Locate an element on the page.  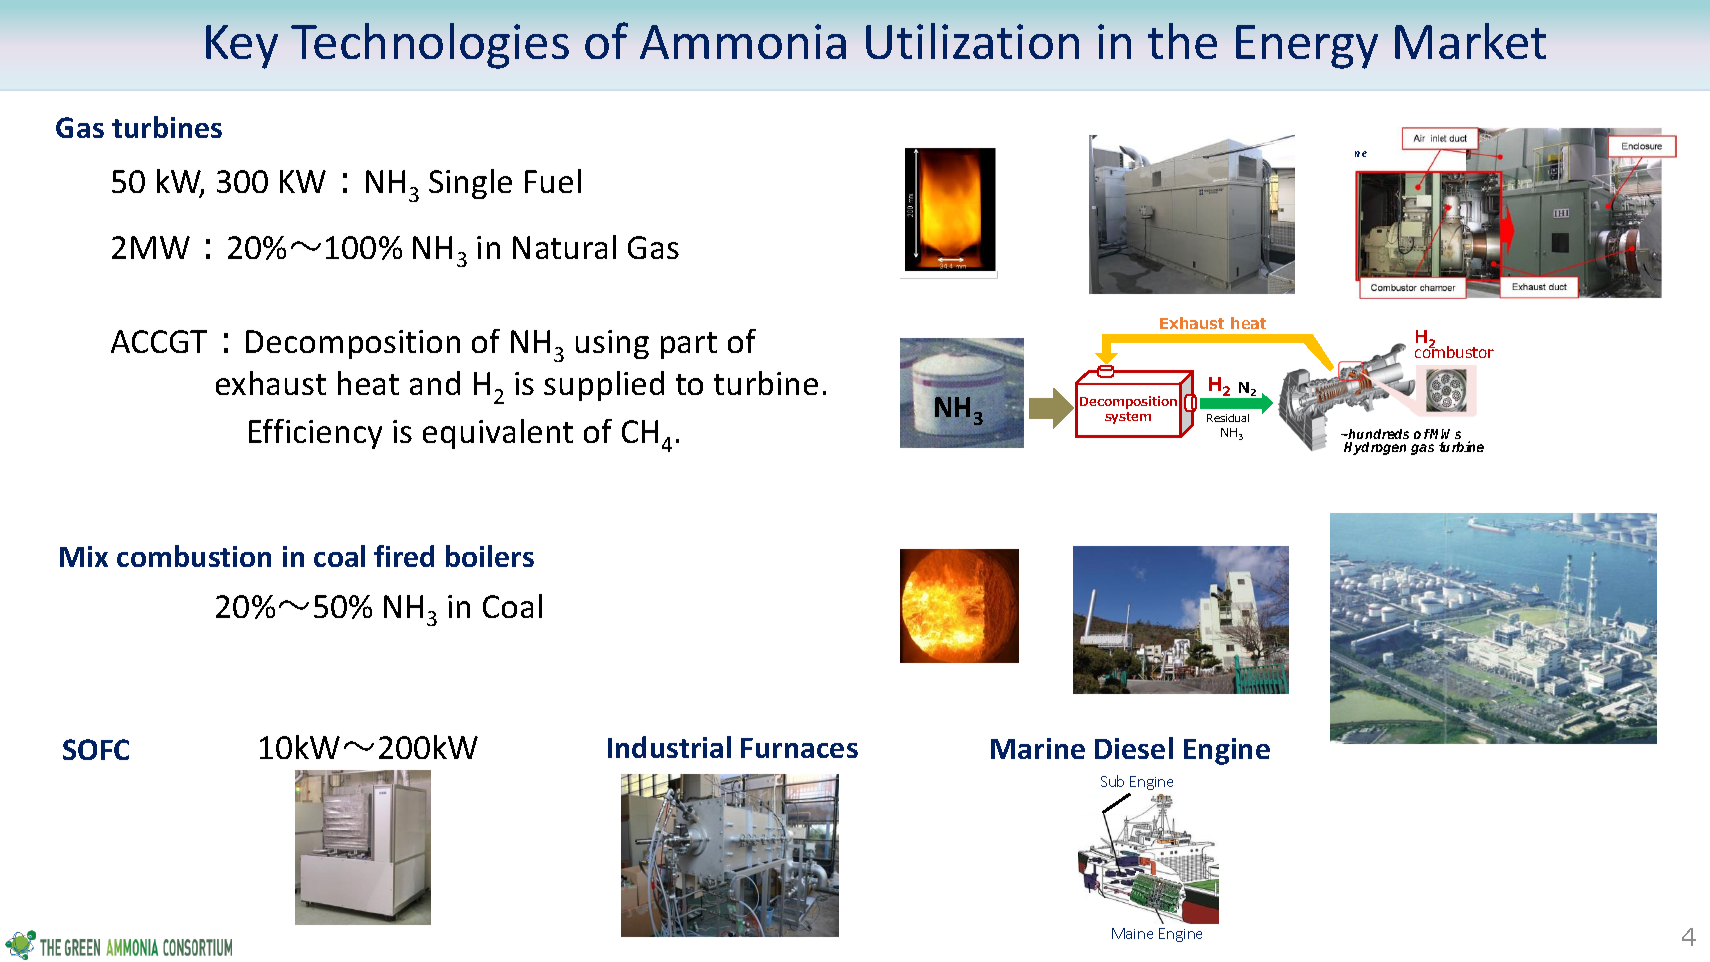
SOFC is located at coordinates (96, 749).
